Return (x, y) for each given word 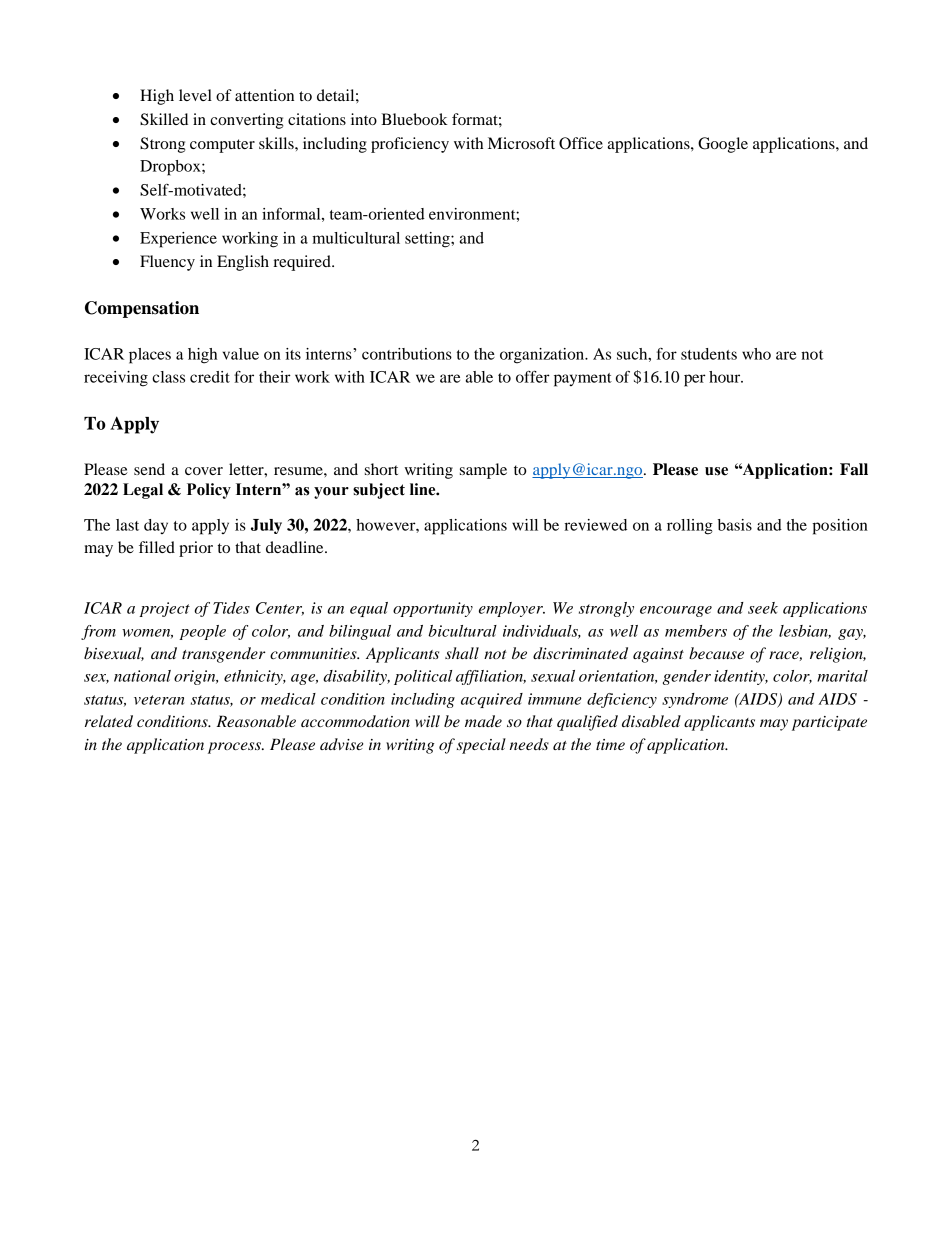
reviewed (595, 525)
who (756, 354)
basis (735, 525)
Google (723, 145)
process (236, 748)
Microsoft (521, 143)
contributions (407, 354)
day (156, 526)
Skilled (164, 119)
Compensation (142, 309)
